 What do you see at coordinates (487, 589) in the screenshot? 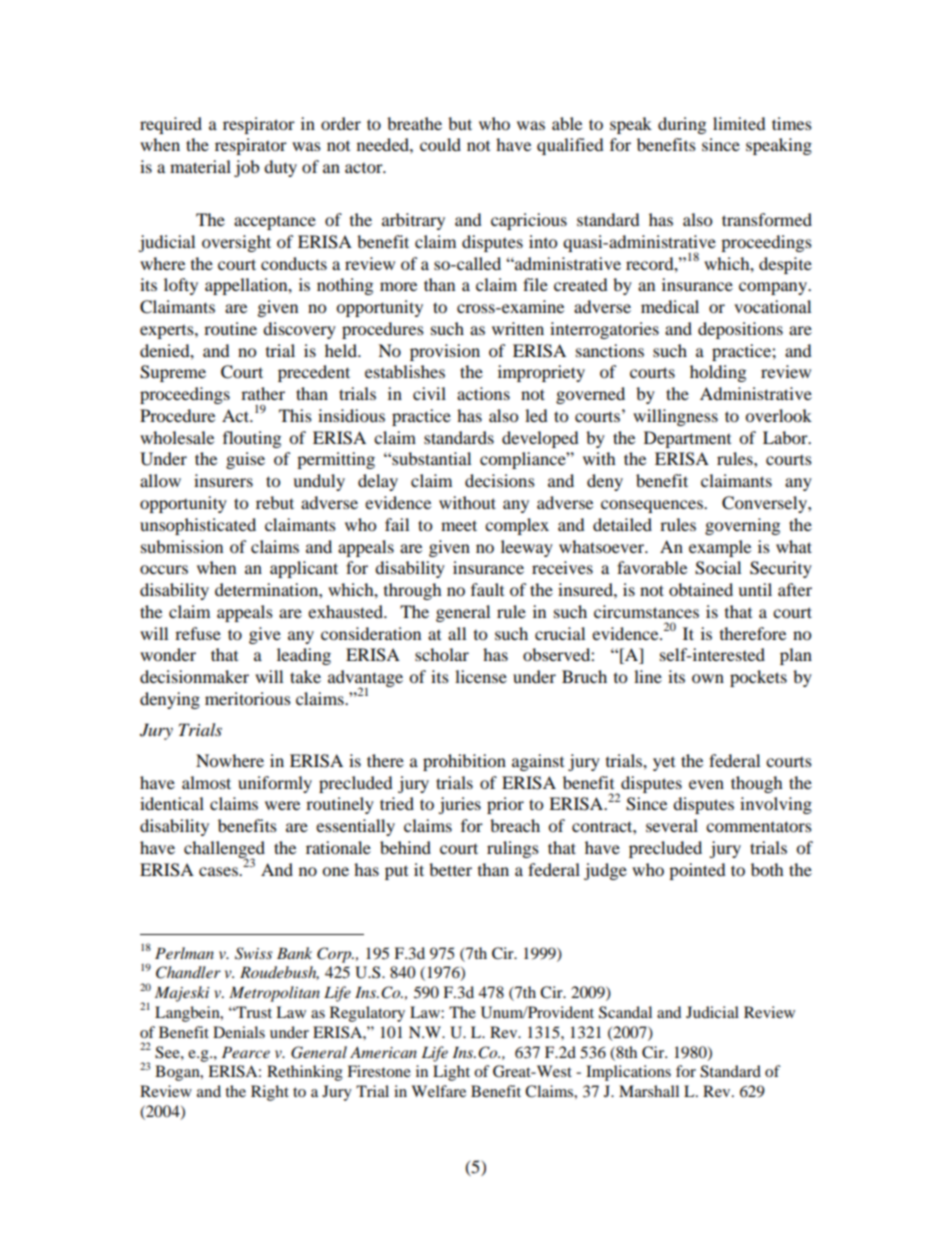
I see `fault` at bounding box center [487, 589].
